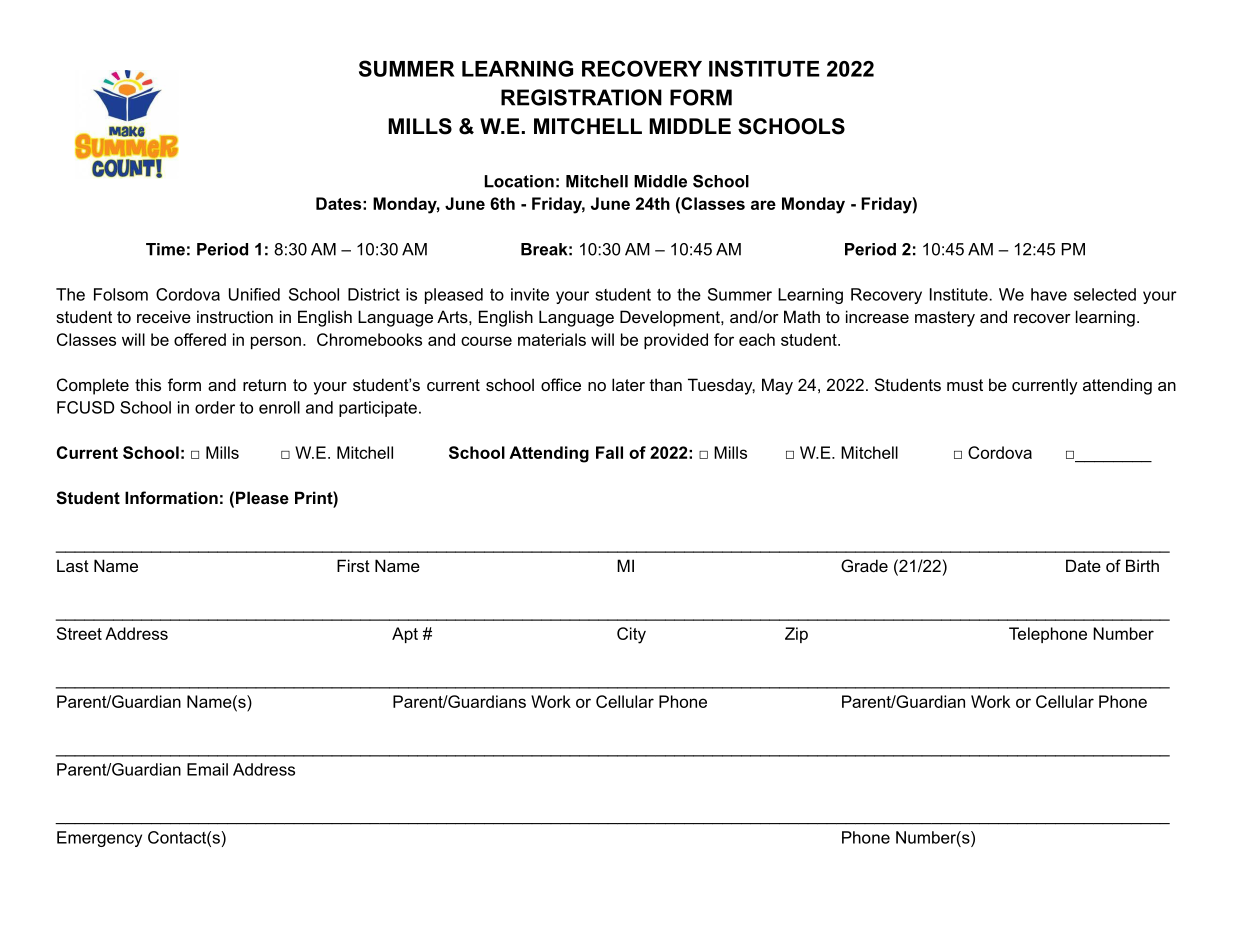 This screenshot has width=1233, height=952. I want to click on Location, so click(519, 181).
